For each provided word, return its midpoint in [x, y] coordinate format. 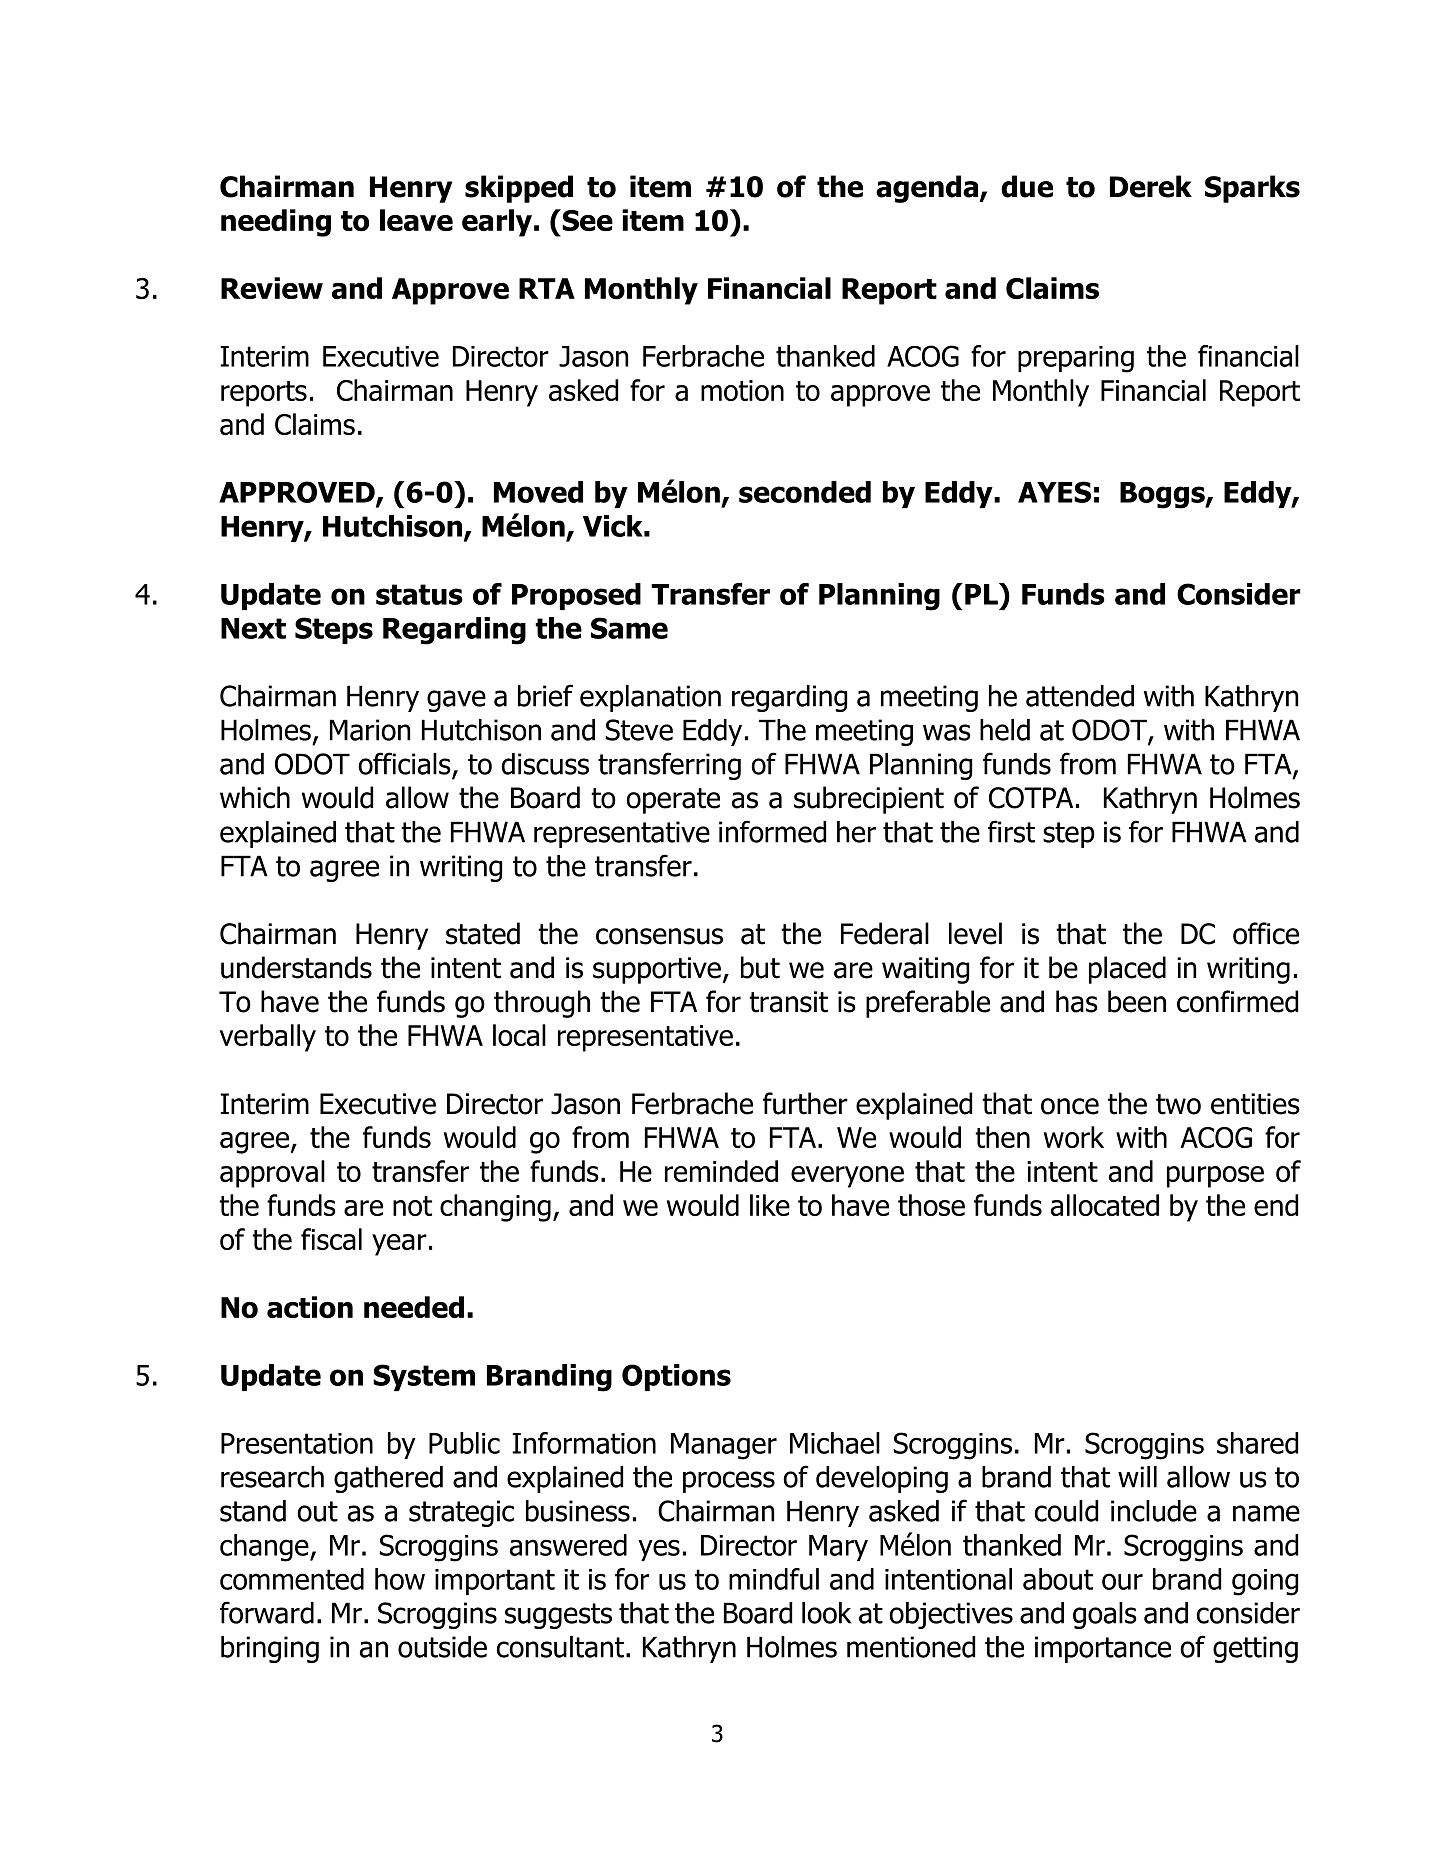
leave [416, 220]
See [586, 220]
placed [1127, 970]
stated [483, 933]
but [760, 967]
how [400, 1579]
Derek [1151, 186]
